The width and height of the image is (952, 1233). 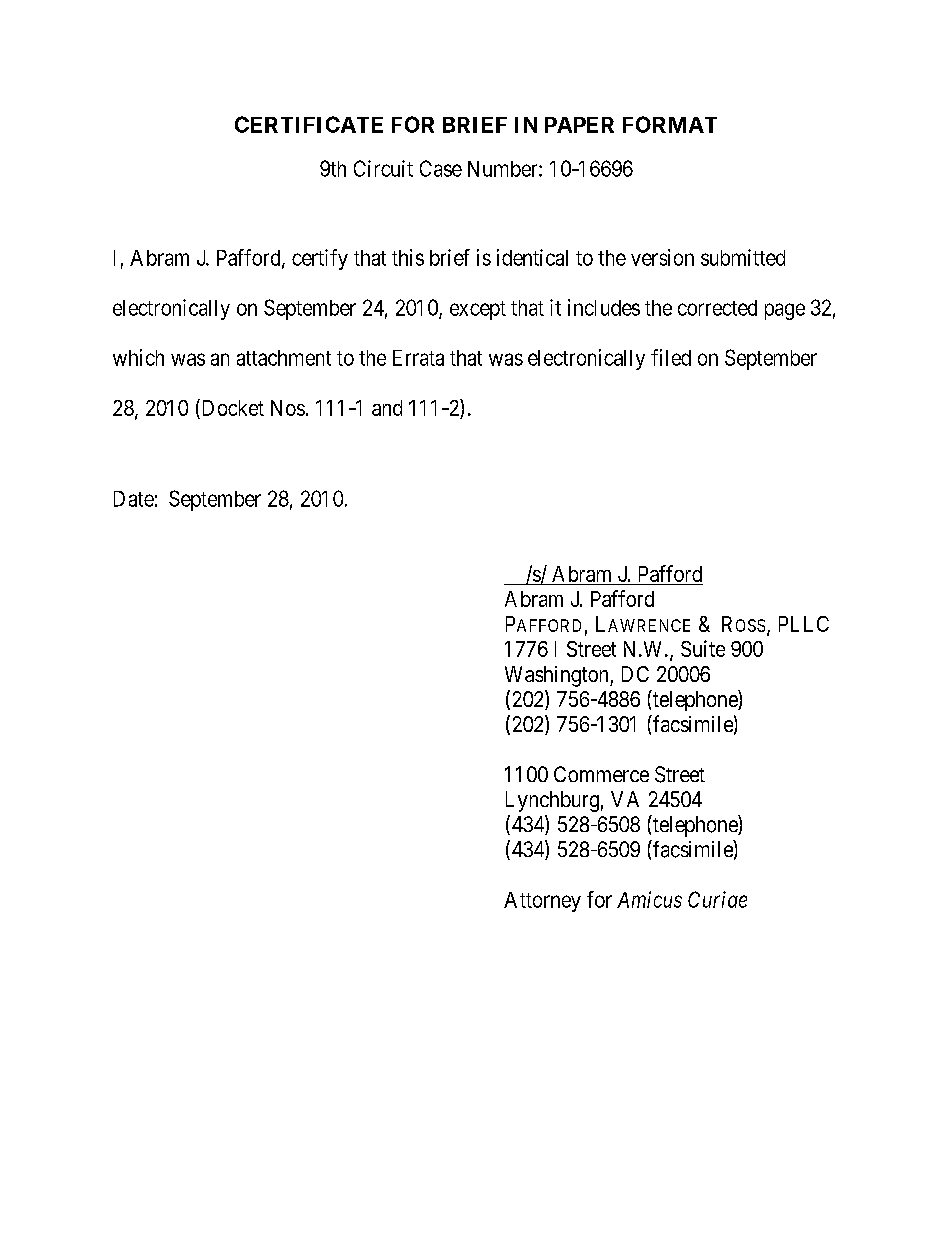 What do you see at coordinates (134, 499) in the image?
I see `Date` at bounding box center [134, 499].
